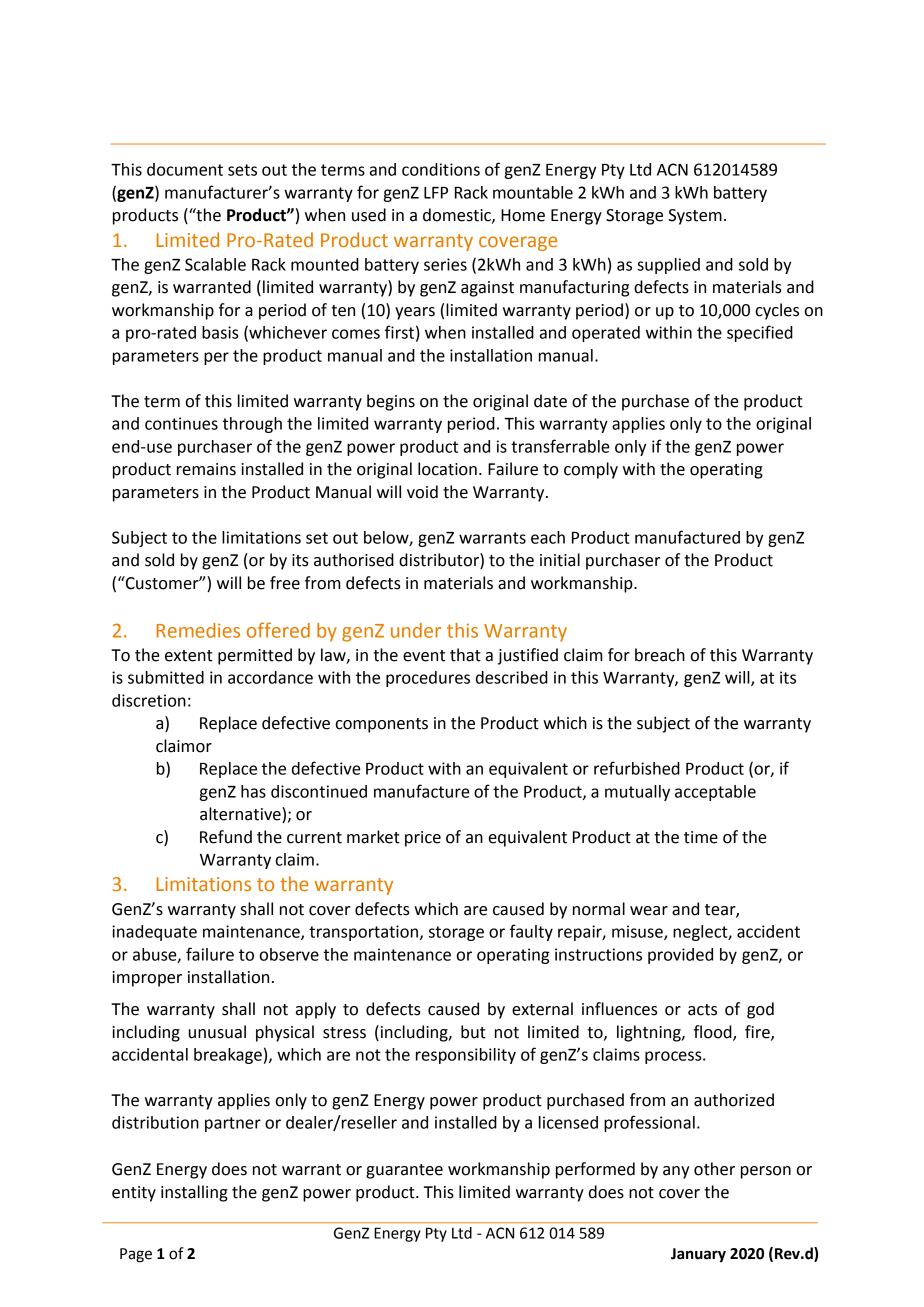  I want to click on installing, so click(194, 1193).
